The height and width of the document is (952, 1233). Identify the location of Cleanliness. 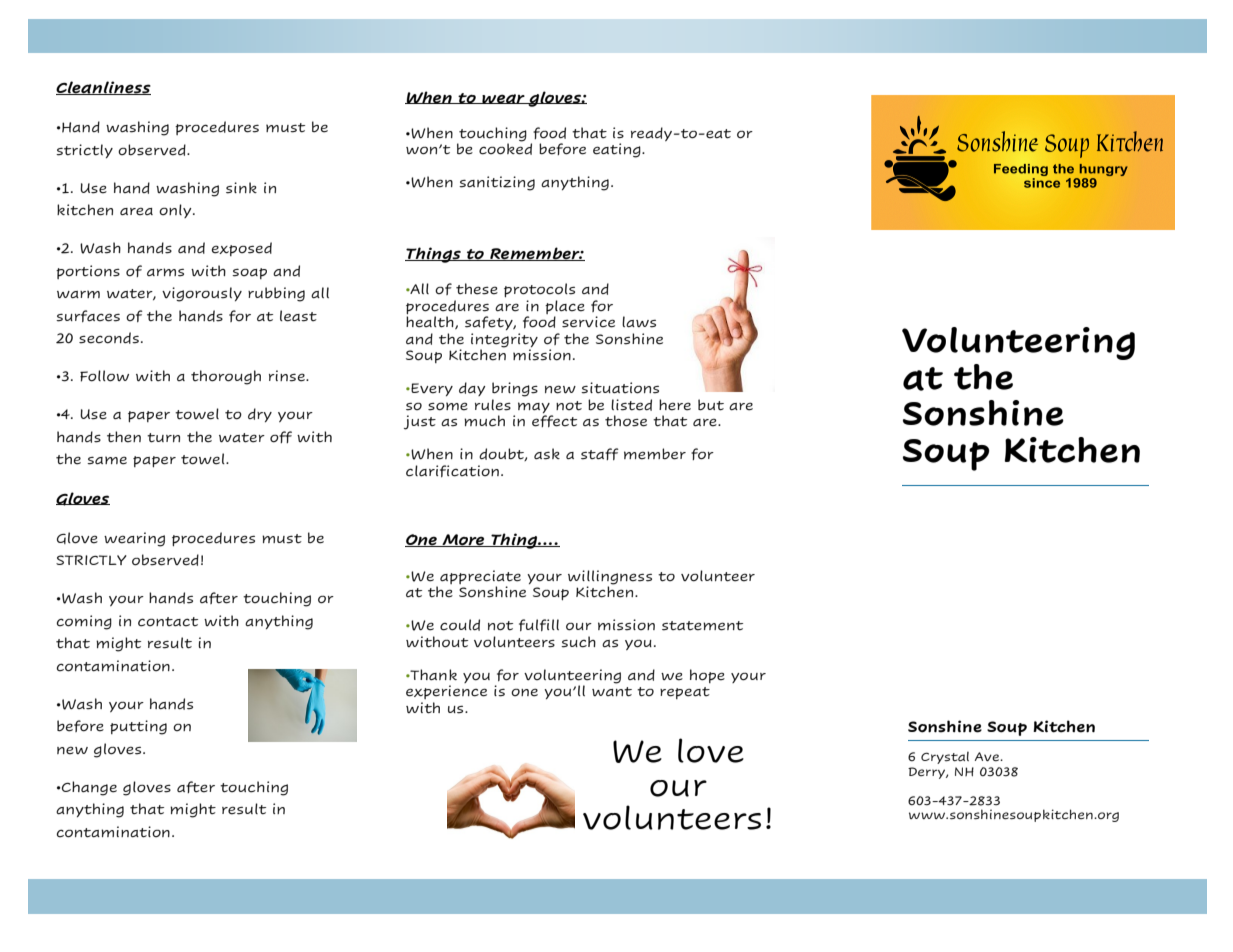
(103, 88).
